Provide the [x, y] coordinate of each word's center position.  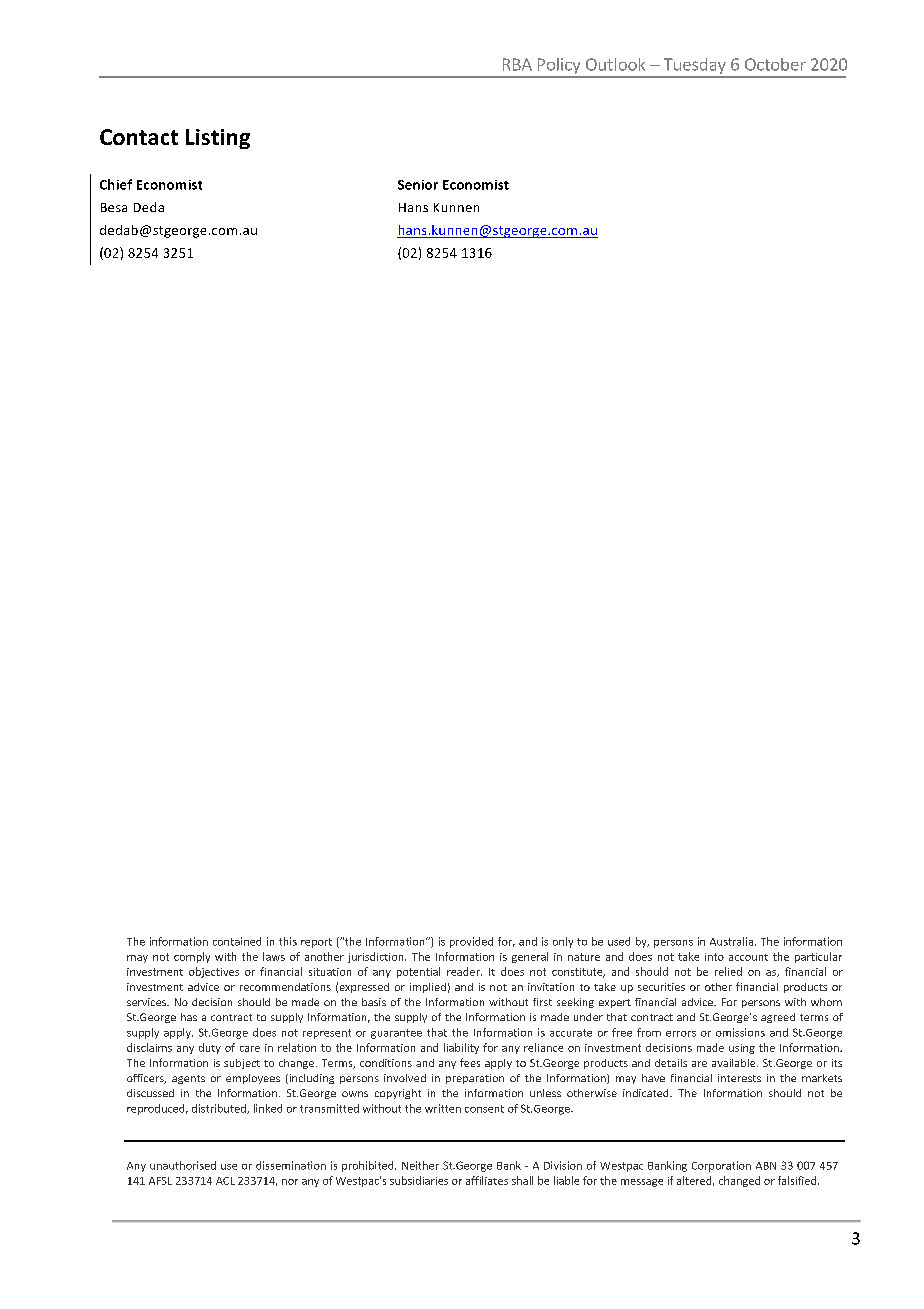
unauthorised [183, 1165]
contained [237, 941]
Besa [114, 207]
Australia [731, 941]
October [775, 64]
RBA [517, 64]
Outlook [615, 64]
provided [471, 942]
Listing [218, 139]
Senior [418, 185]
